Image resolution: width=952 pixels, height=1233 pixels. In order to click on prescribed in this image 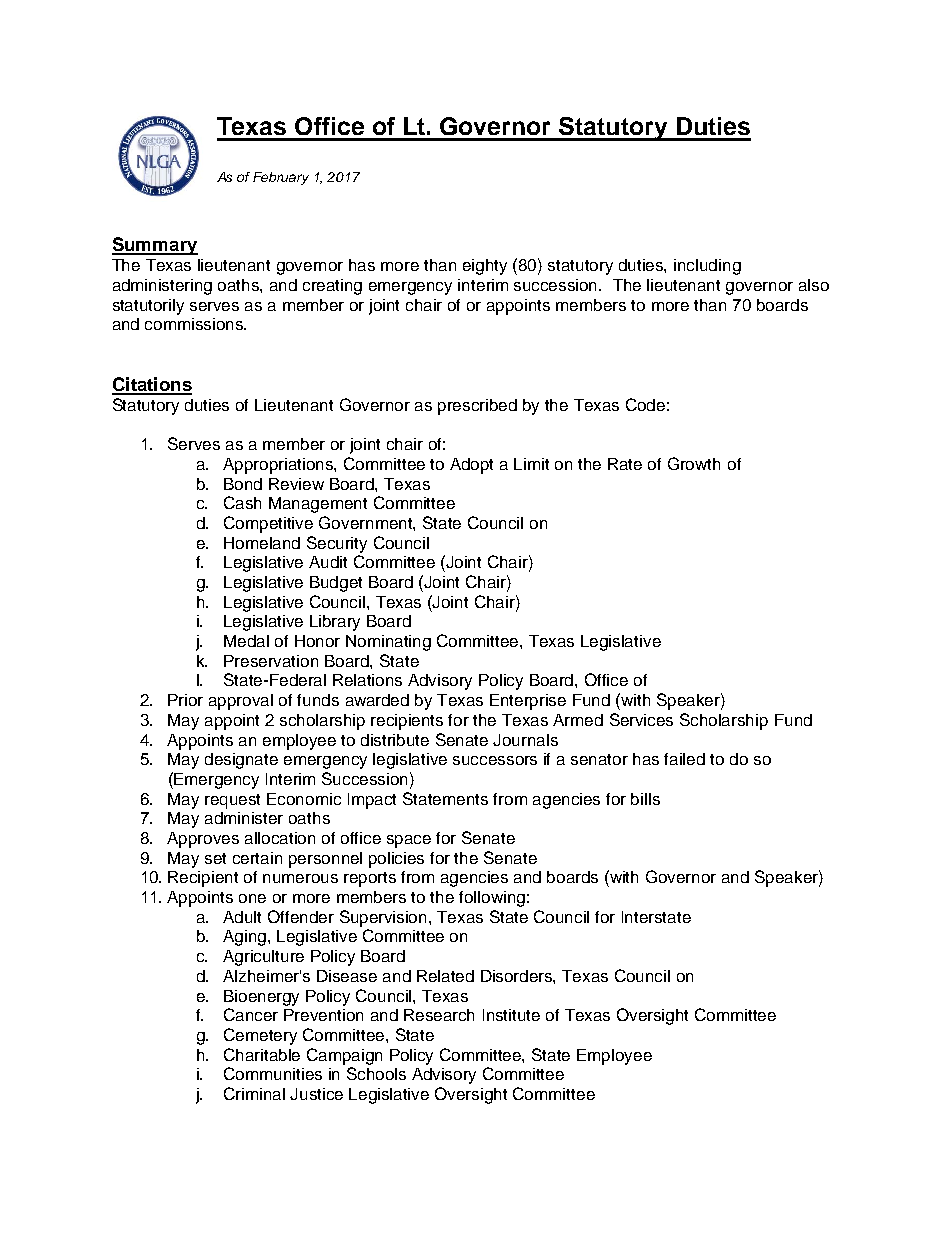, I will do `click(477, 407)`.
